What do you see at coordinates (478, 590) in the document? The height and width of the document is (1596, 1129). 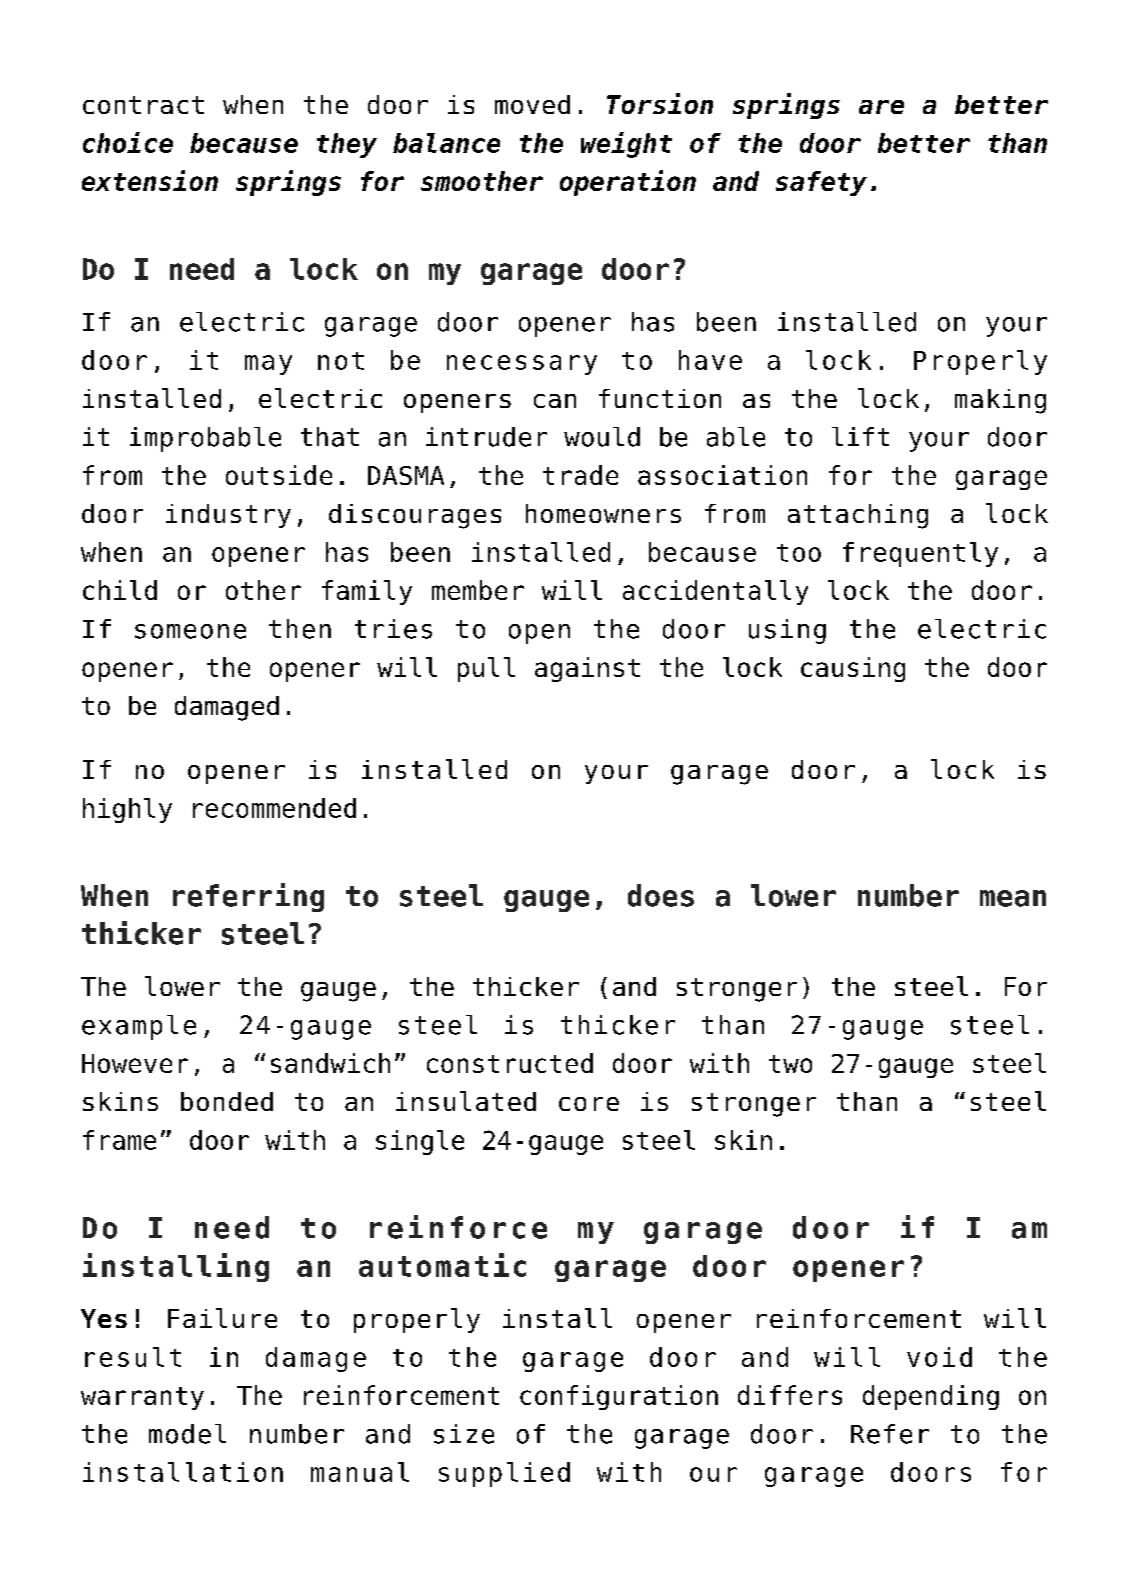 I see `member` at bounding box center [478, 590].
